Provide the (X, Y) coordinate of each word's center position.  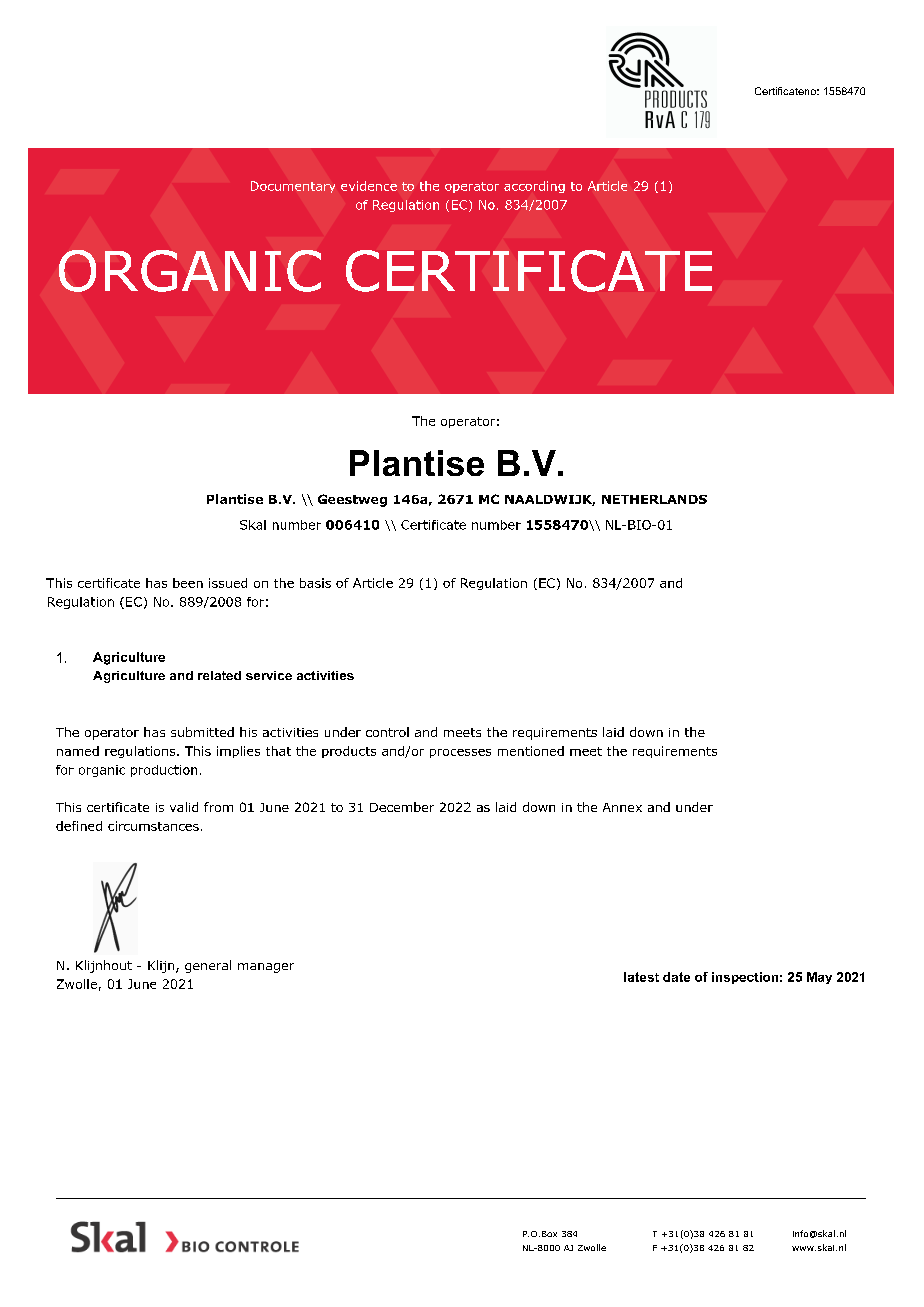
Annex (622, 807)
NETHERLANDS (654, 499)
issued (228, 583)
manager (266, 968)
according (534, 187)
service (269, 675)
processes (460, 753)
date (676, 977)
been (188, 583)
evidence (369, 186)
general (208, 966)
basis (315, 583)
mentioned (531, 751)
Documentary (293, 187)
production (164, 771)
